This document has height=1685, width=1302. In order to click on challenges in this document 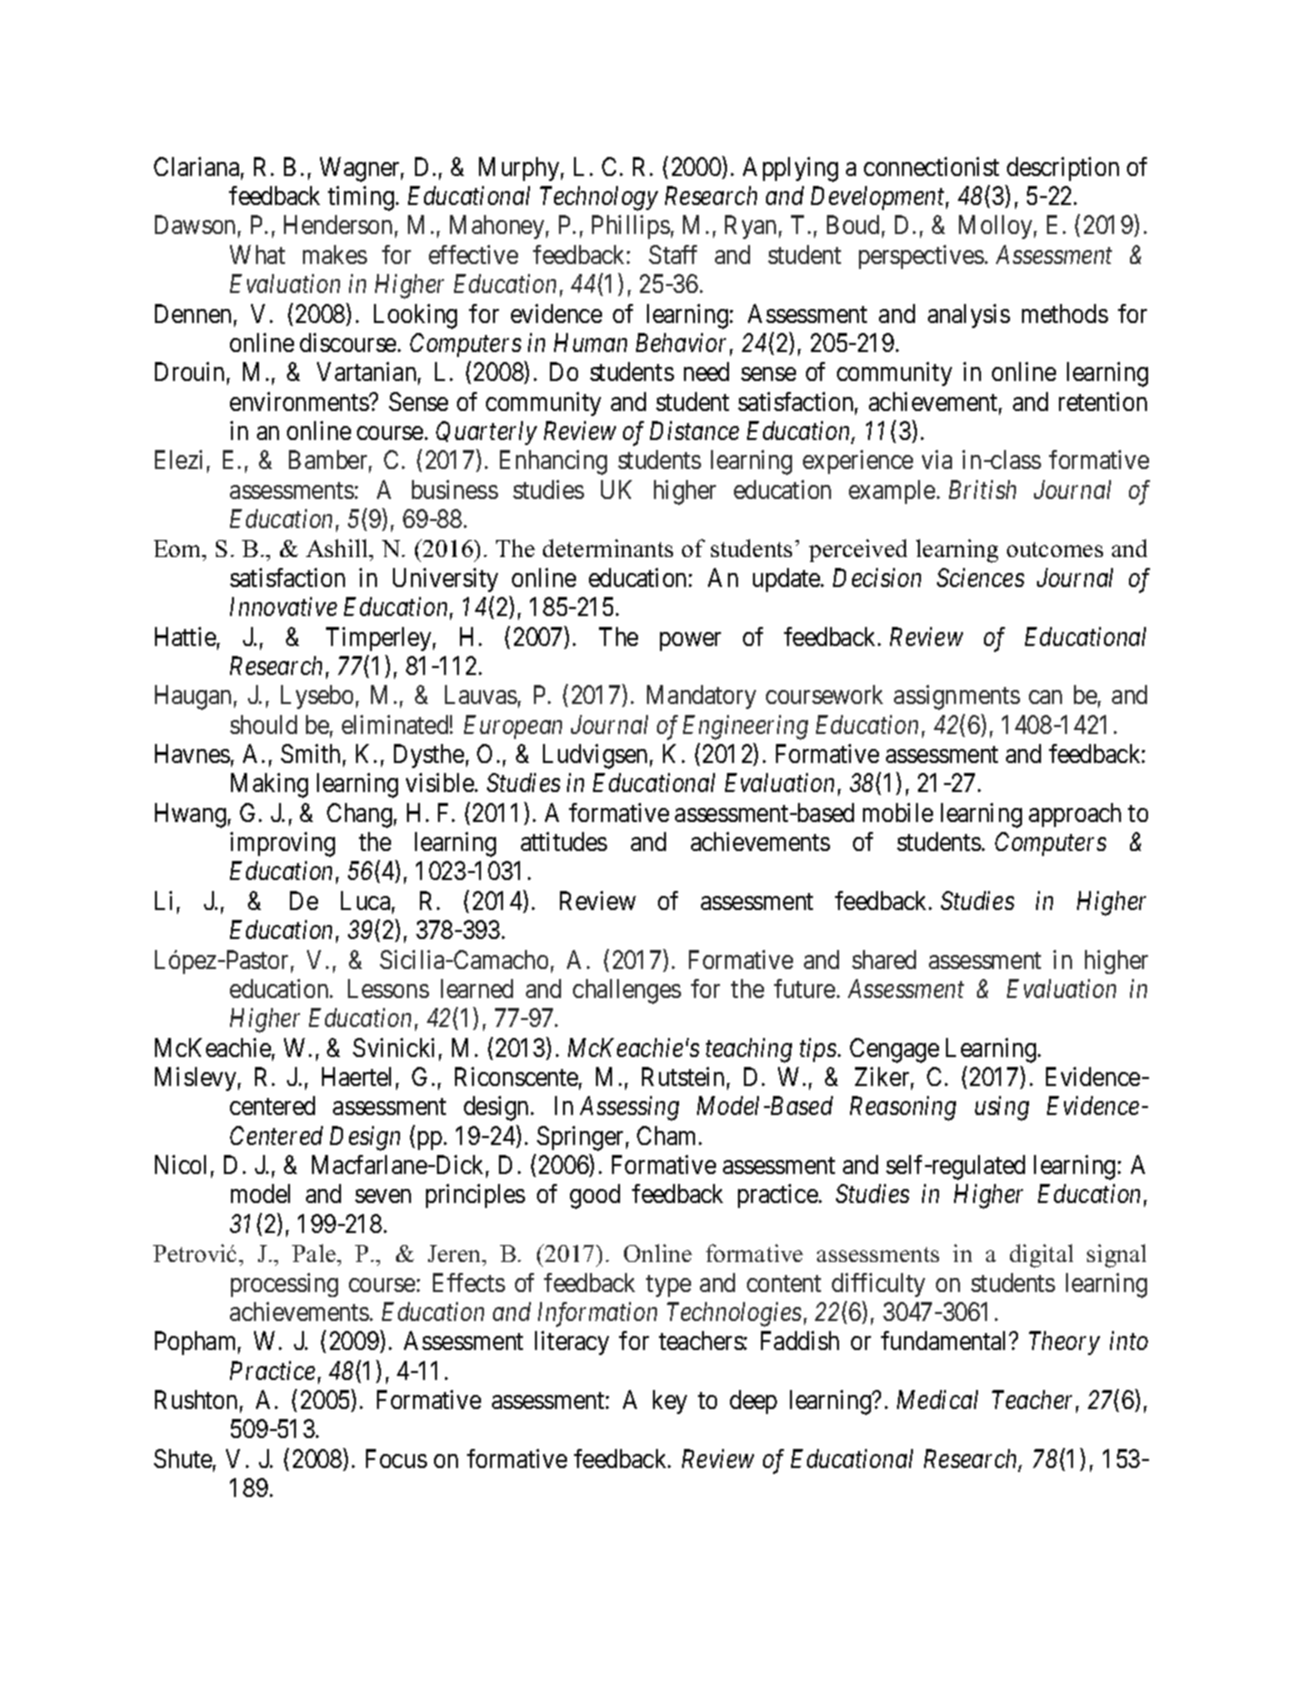, I will do `click(627, 991)`.
